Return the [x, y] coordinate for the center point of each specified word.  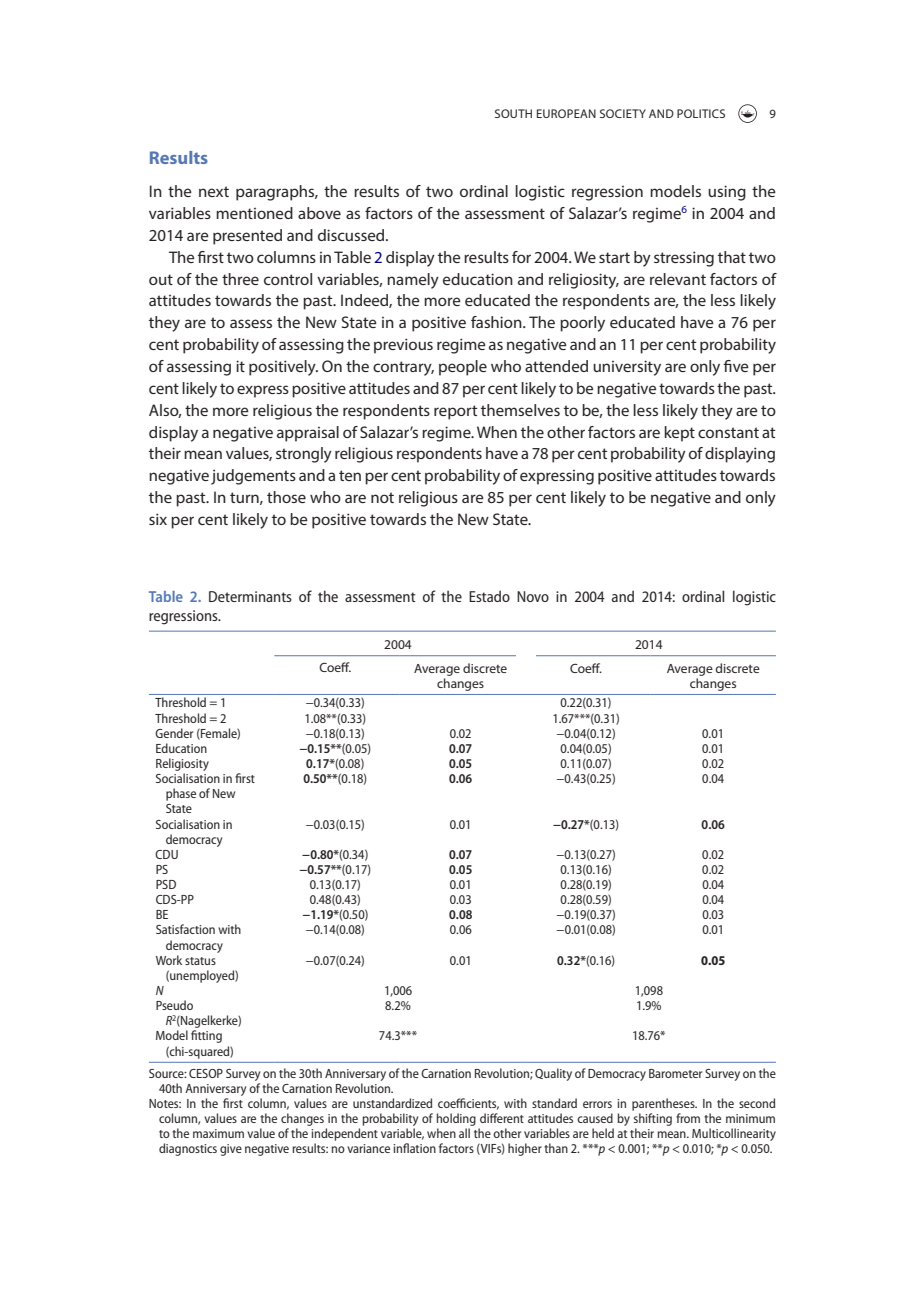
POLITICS [701, 113]
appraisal [308, 434]
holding [456, 1119]
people [463, 368]
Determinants [250, 596]
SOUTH [513, 113]
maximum [218, 1133]
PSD [166, 884]
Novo [533, 596]
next [214, 191]
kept [679, 434]
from [688, 1118]
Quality [553, 1074]
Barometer [675, 1073]
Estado [489, 596]
